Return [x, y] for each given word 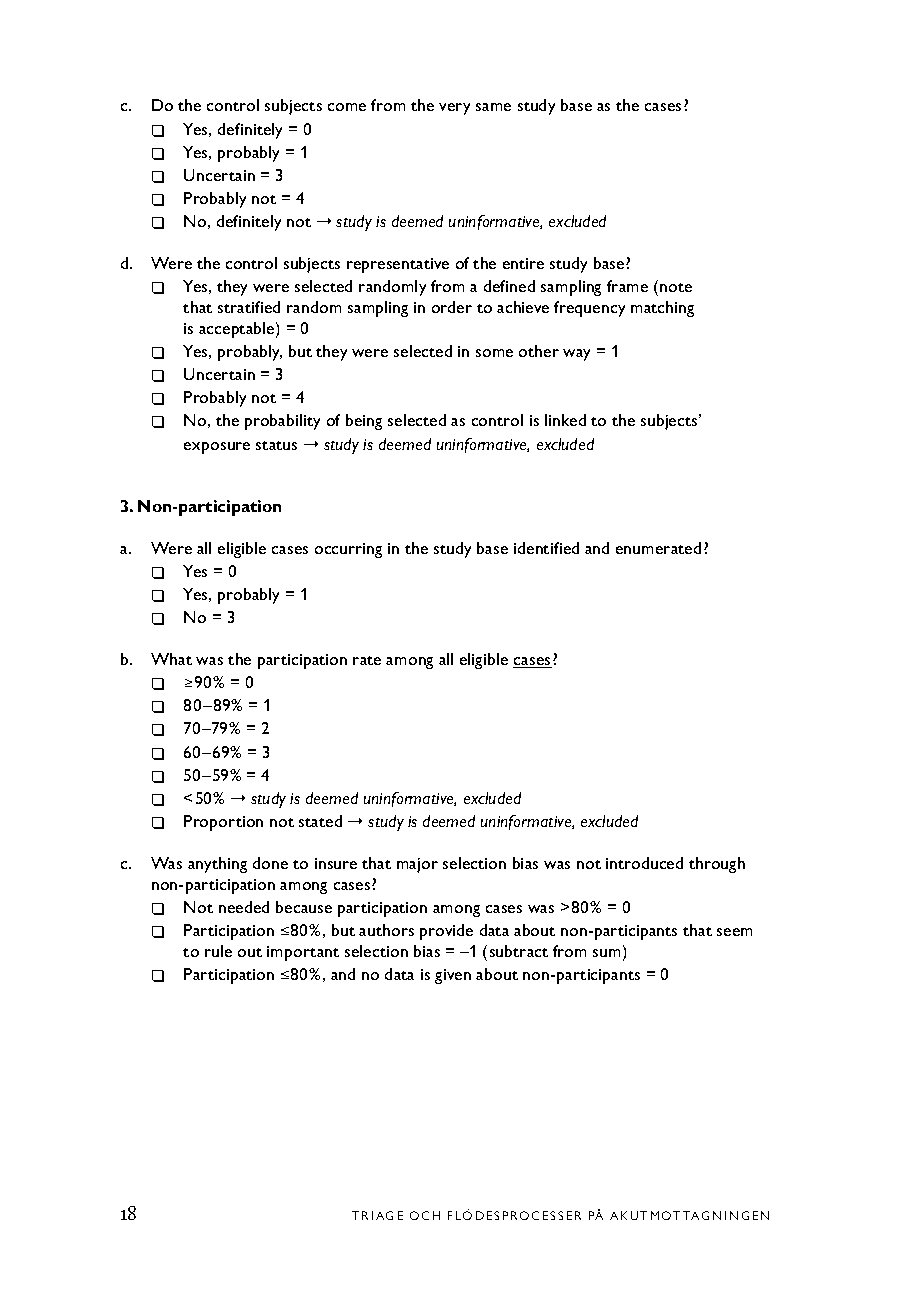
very [454, 109]
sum [606, 953]
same [493, 107]
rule [218, 951]
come [347, 107]
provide [446, 932]
